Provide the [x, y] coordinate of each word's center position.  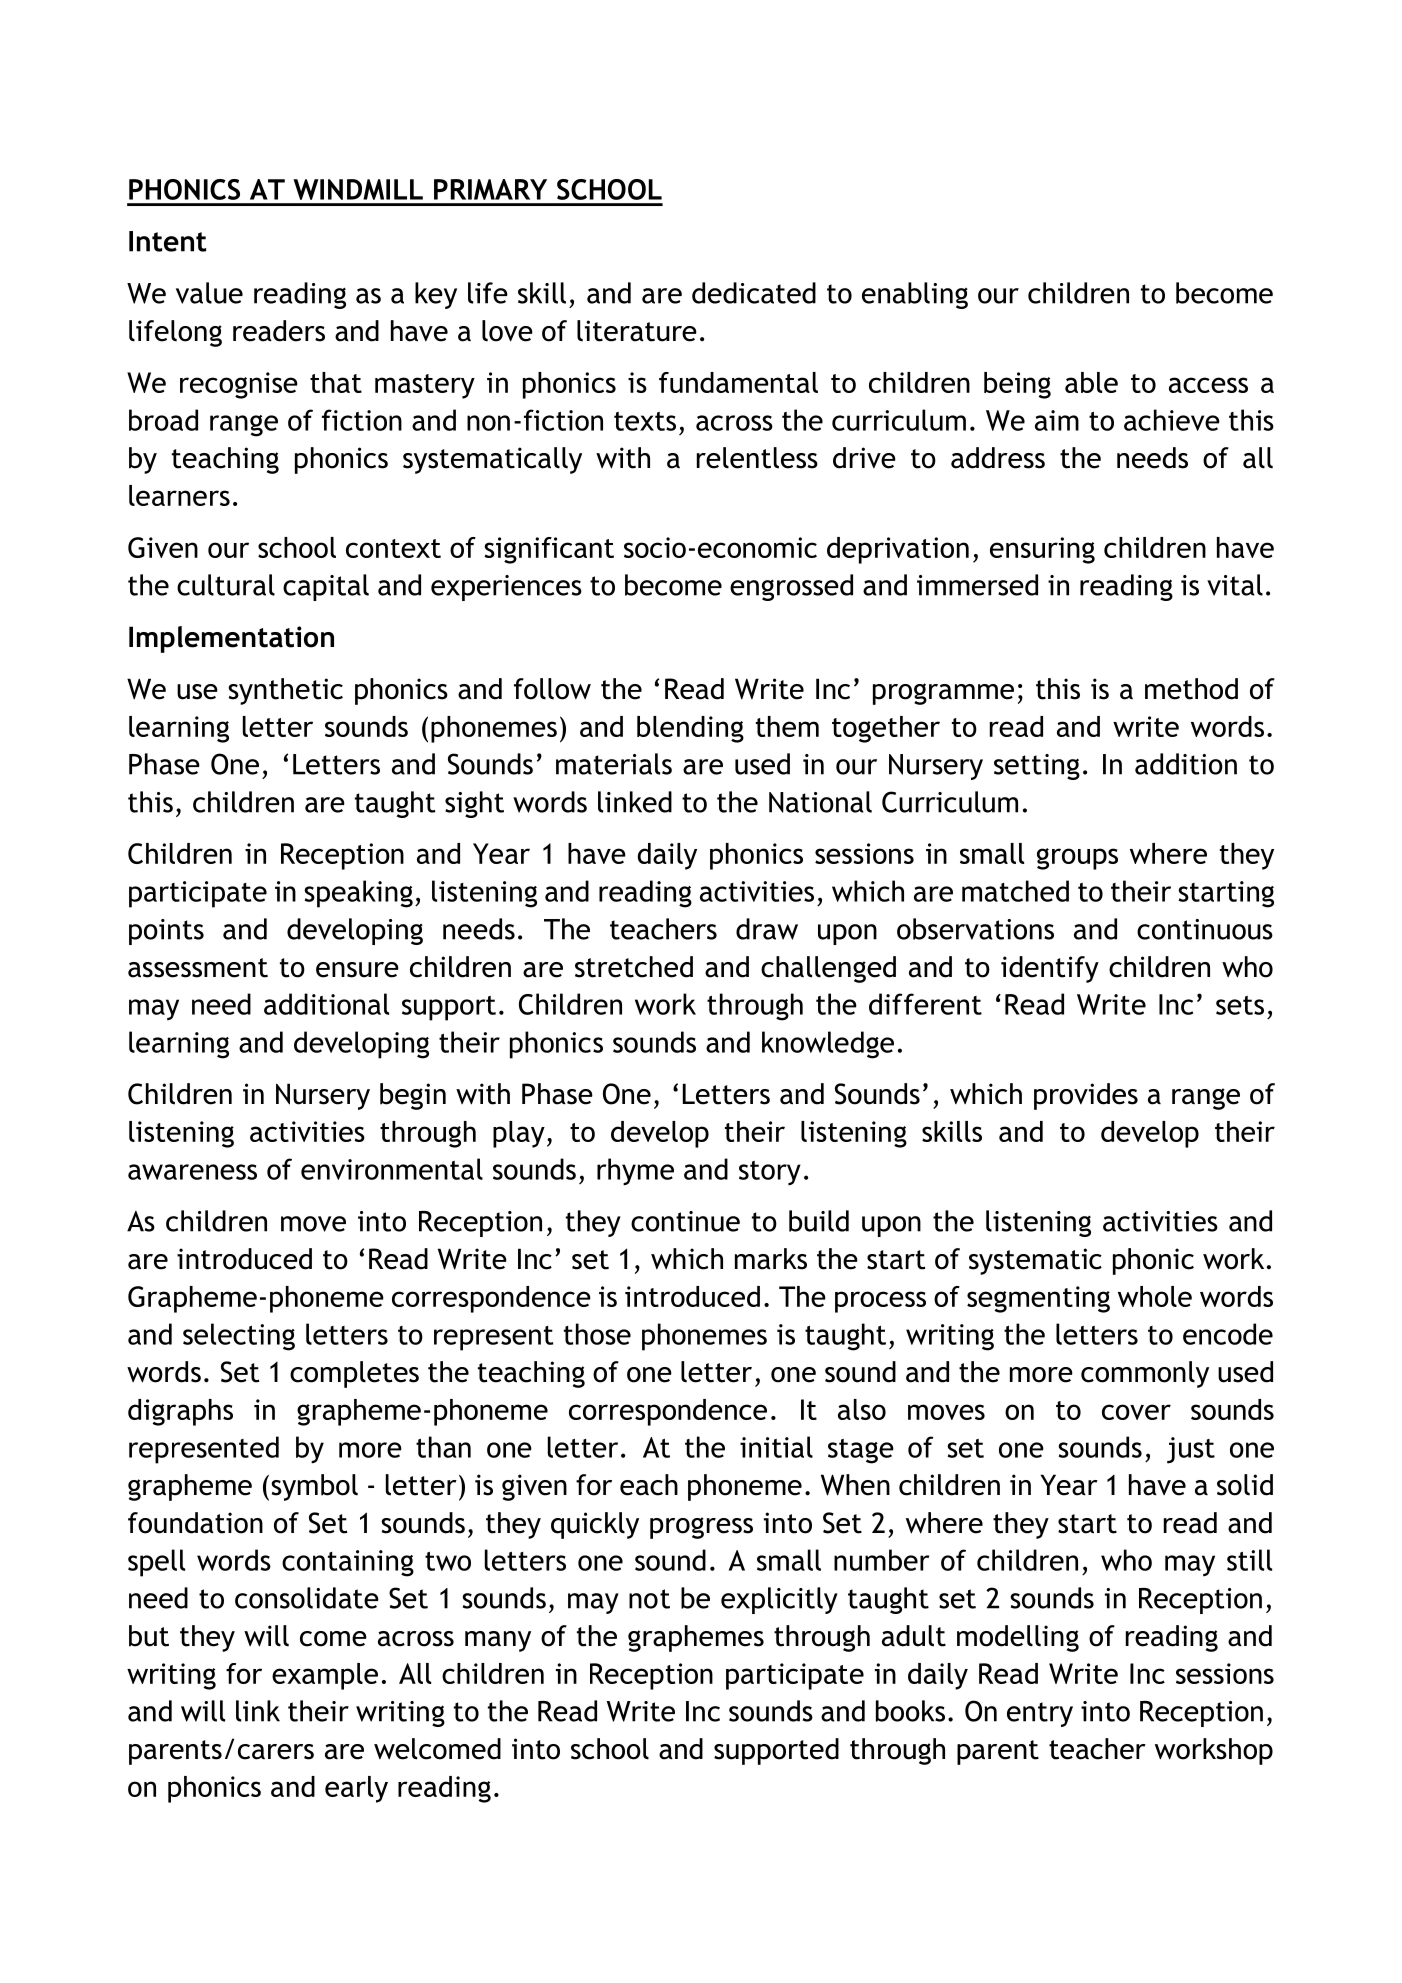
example [325, 1676]
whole [1155, 1296]
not [649, 1599]
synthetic [285, 691]
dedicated [754, 293]
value [209, 293]
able [1091, 382]
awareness [192, 1172]
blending [690, 729]
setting [1037, 767]
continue [685, 1221]
